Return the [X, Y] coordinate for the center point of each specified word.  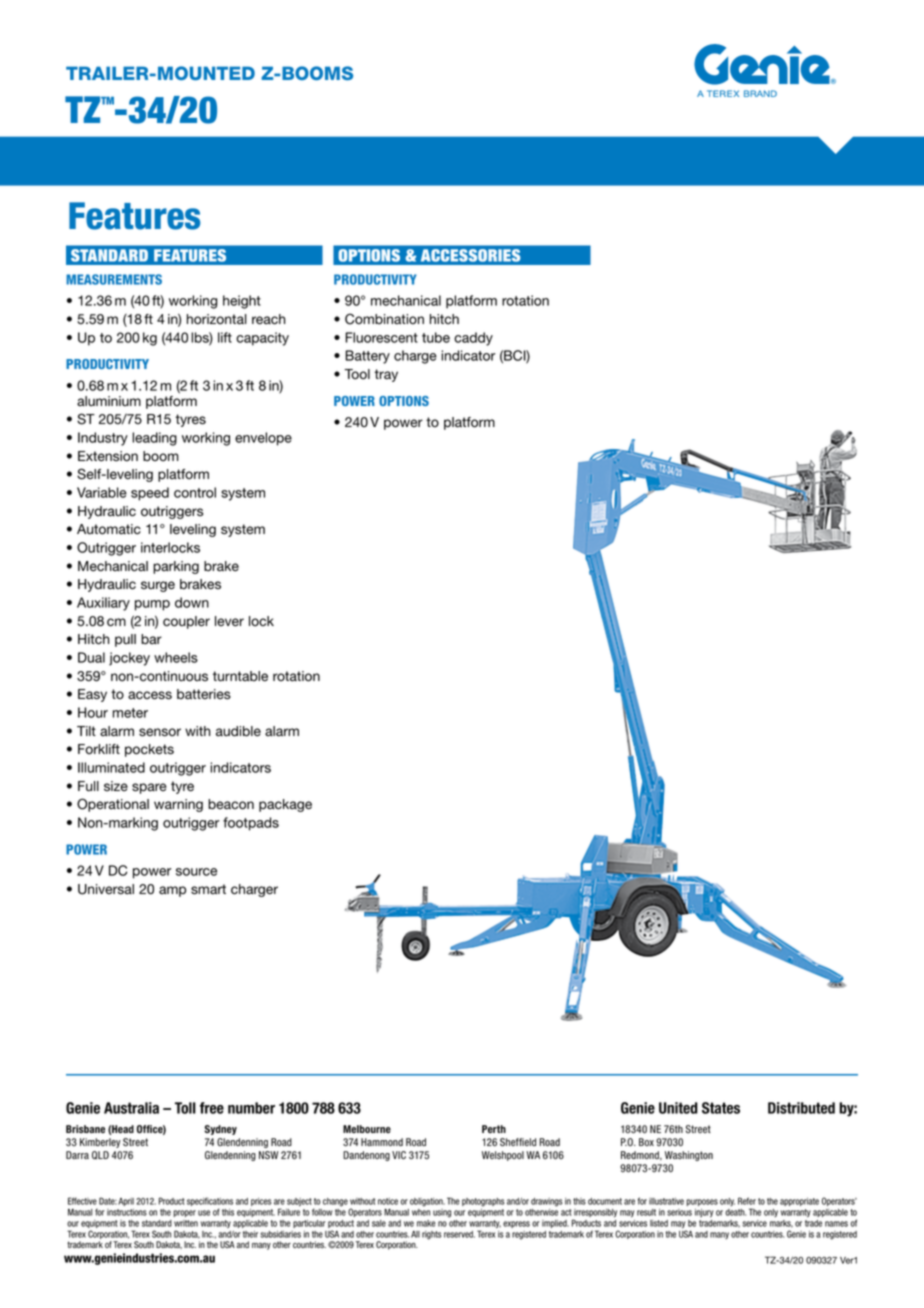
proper [184, 1213]
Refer [747, 1201]
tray [386, 375]
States [721, 1108]
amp [172, 891]
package [285, 805]
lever [229, 621]
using [442, 1213]
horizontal [217, 319]
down [192, 602]
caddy [473, 339]
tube [436, 337]
